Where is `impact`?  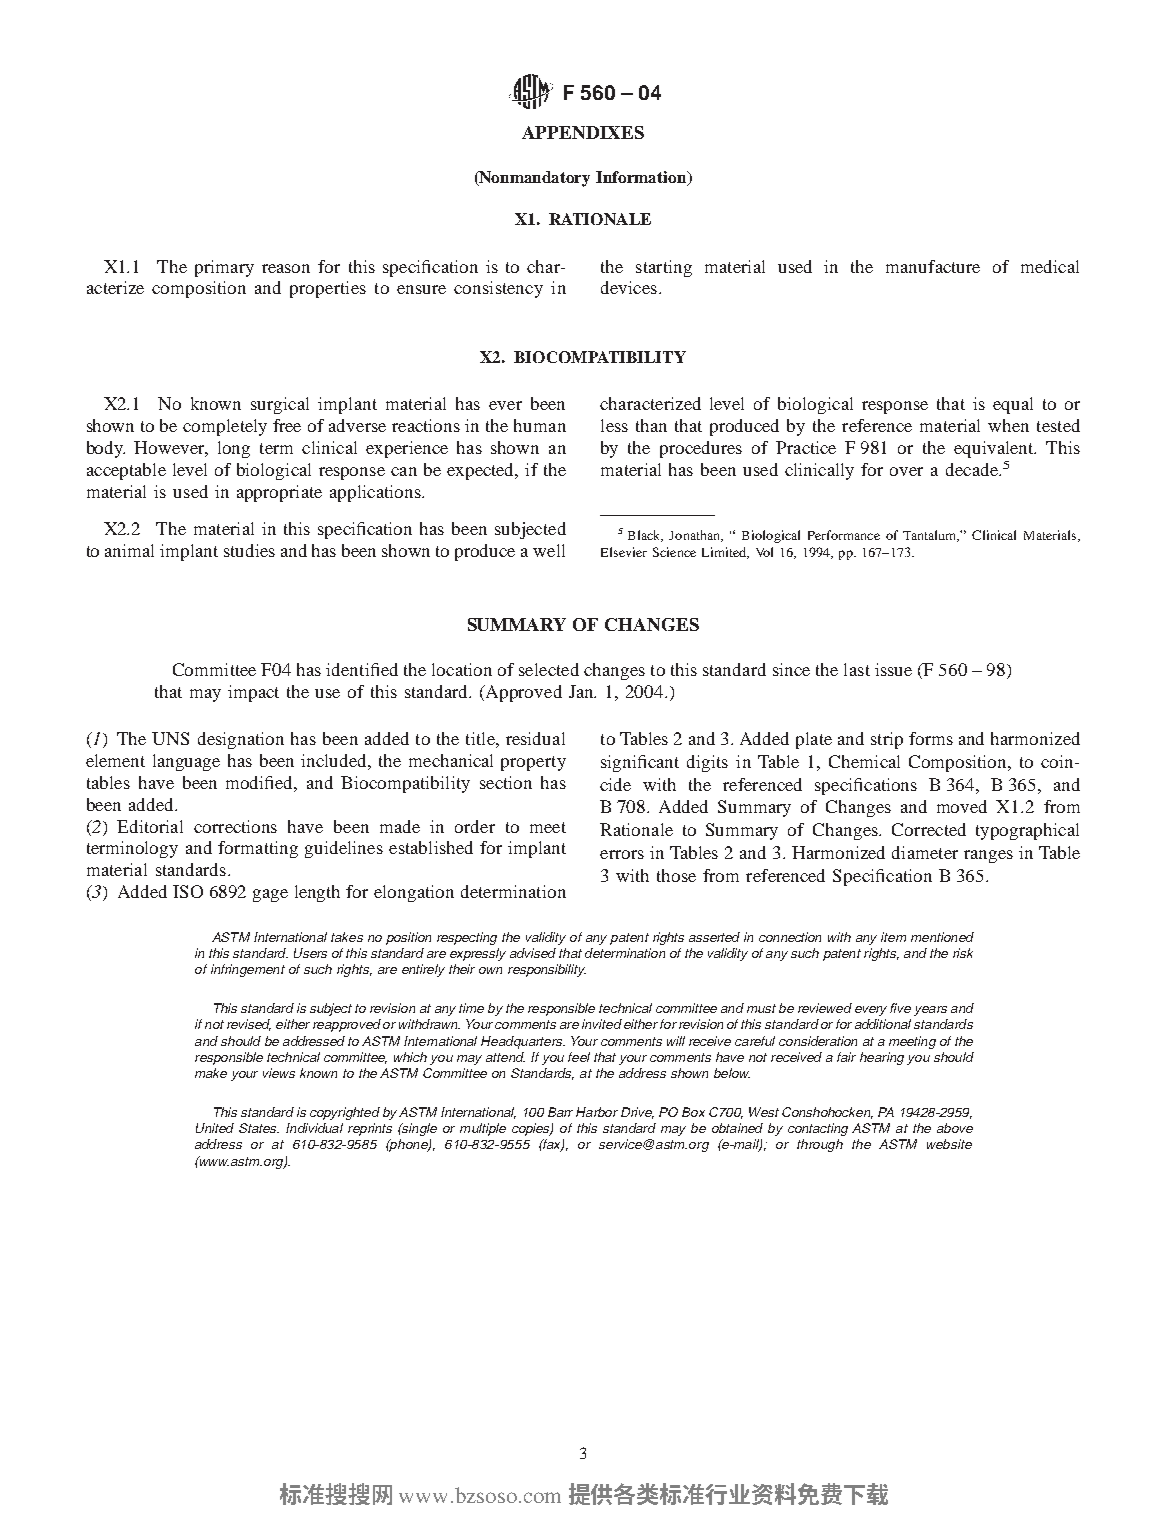
impact is located at coordinates (253, 693).
